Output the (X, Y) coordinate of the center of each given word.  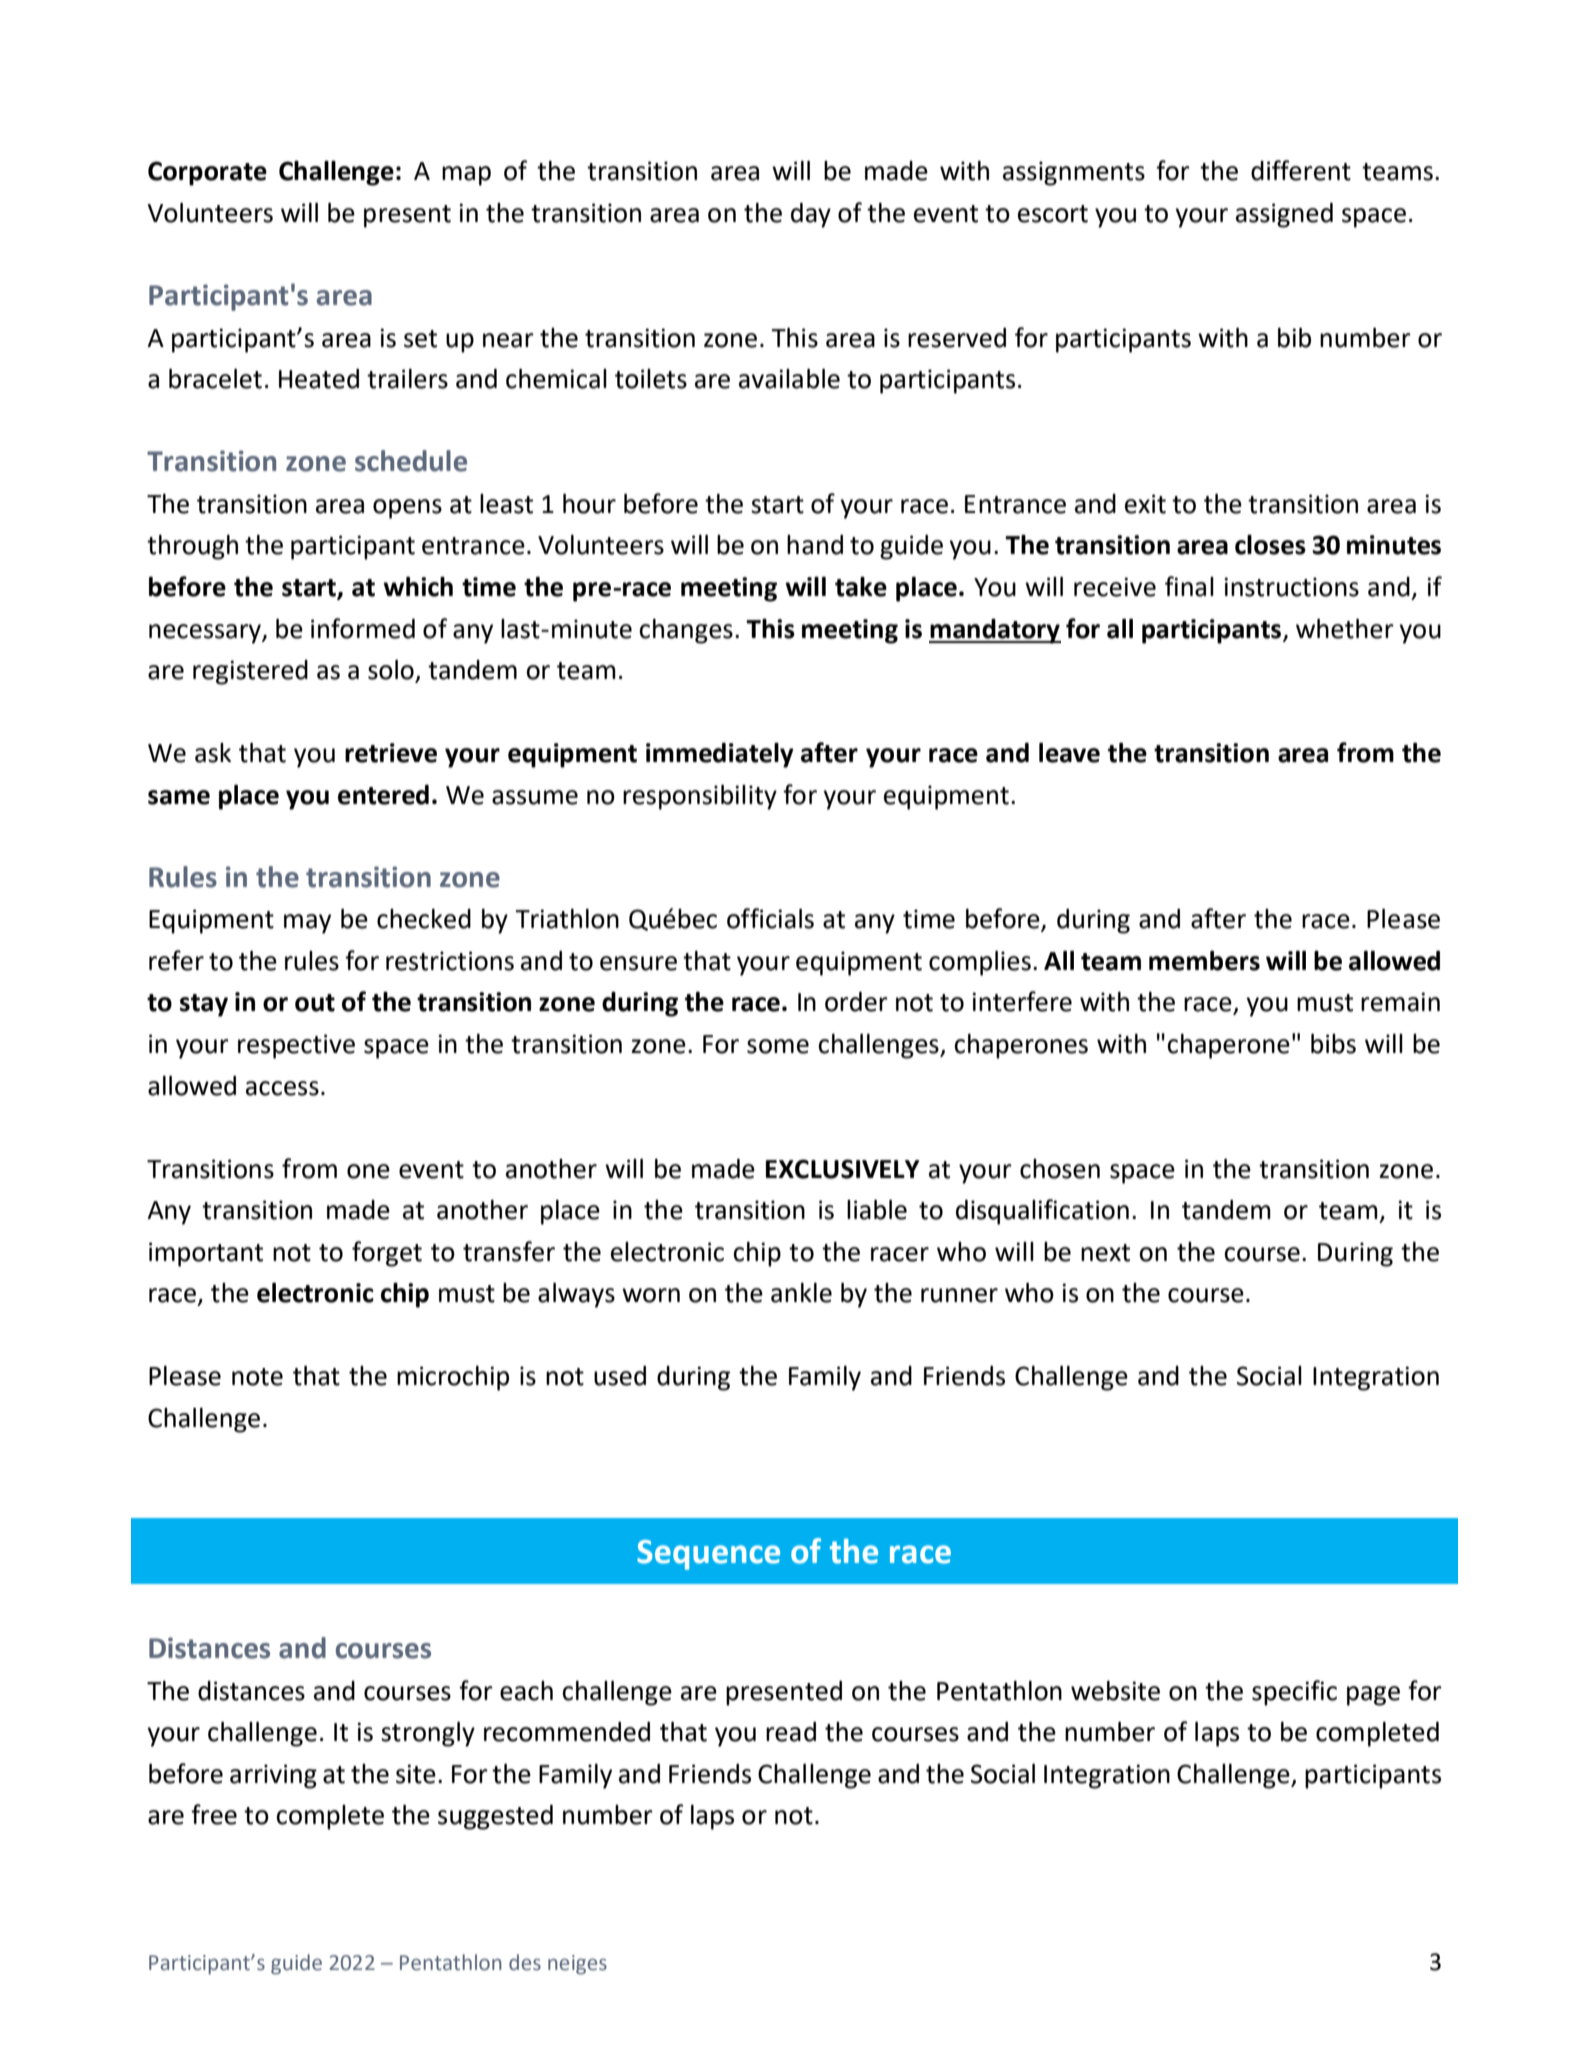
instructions (1291, 587)
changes (686, 631)
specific (1294, 1693)
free (214, 1814)
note (257, 1377)
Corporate (207, 173)
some (778, 1046)
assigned (1284, 215)
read (791, 1732)
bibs (1333, 1044)
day (811, 215)
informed (363, 628)
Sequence (708, 1555)
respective (296, 1046)
